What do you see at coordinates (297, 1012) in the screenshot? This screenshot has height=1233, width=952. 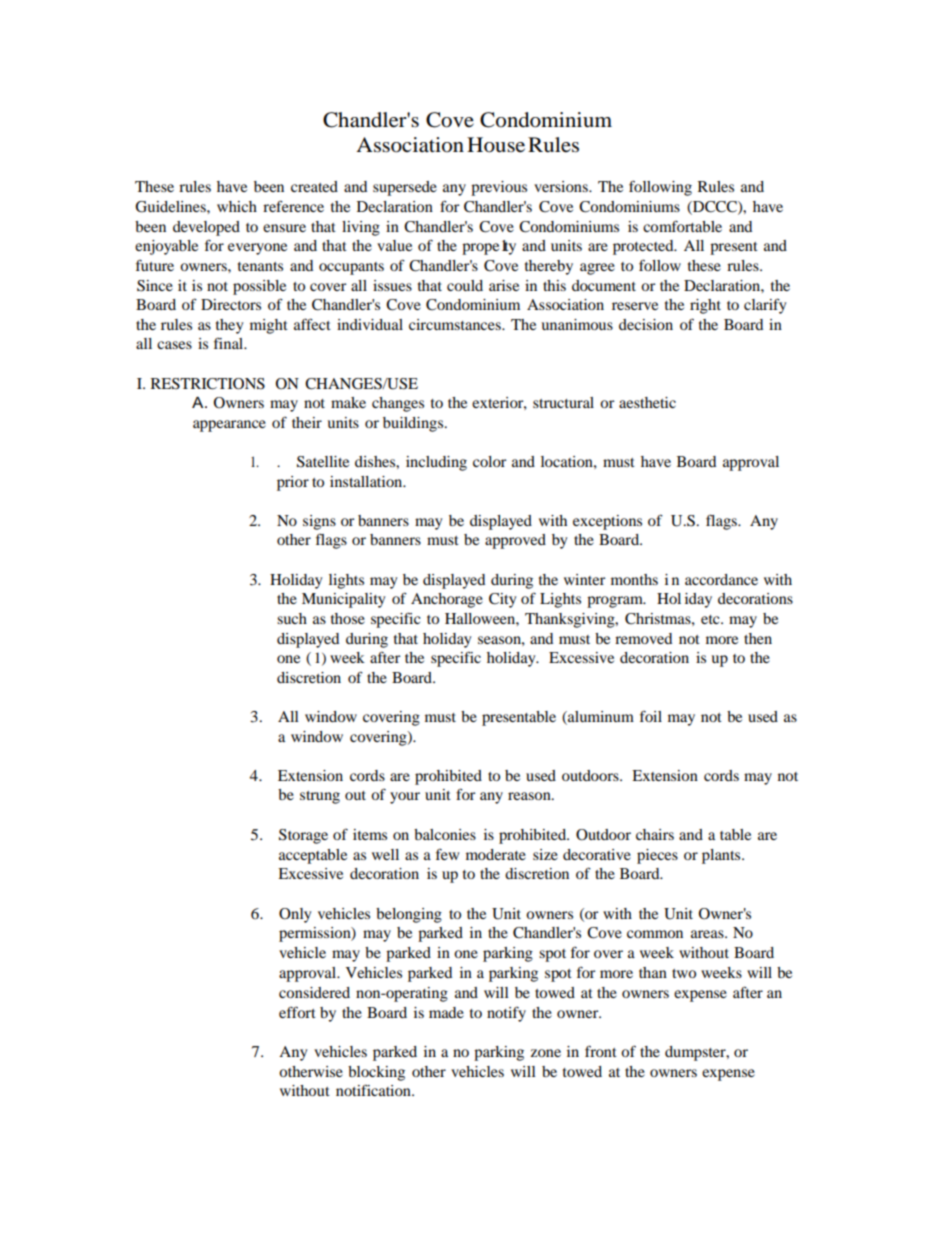 I see `effort` at bounding box center [297, 1012].
